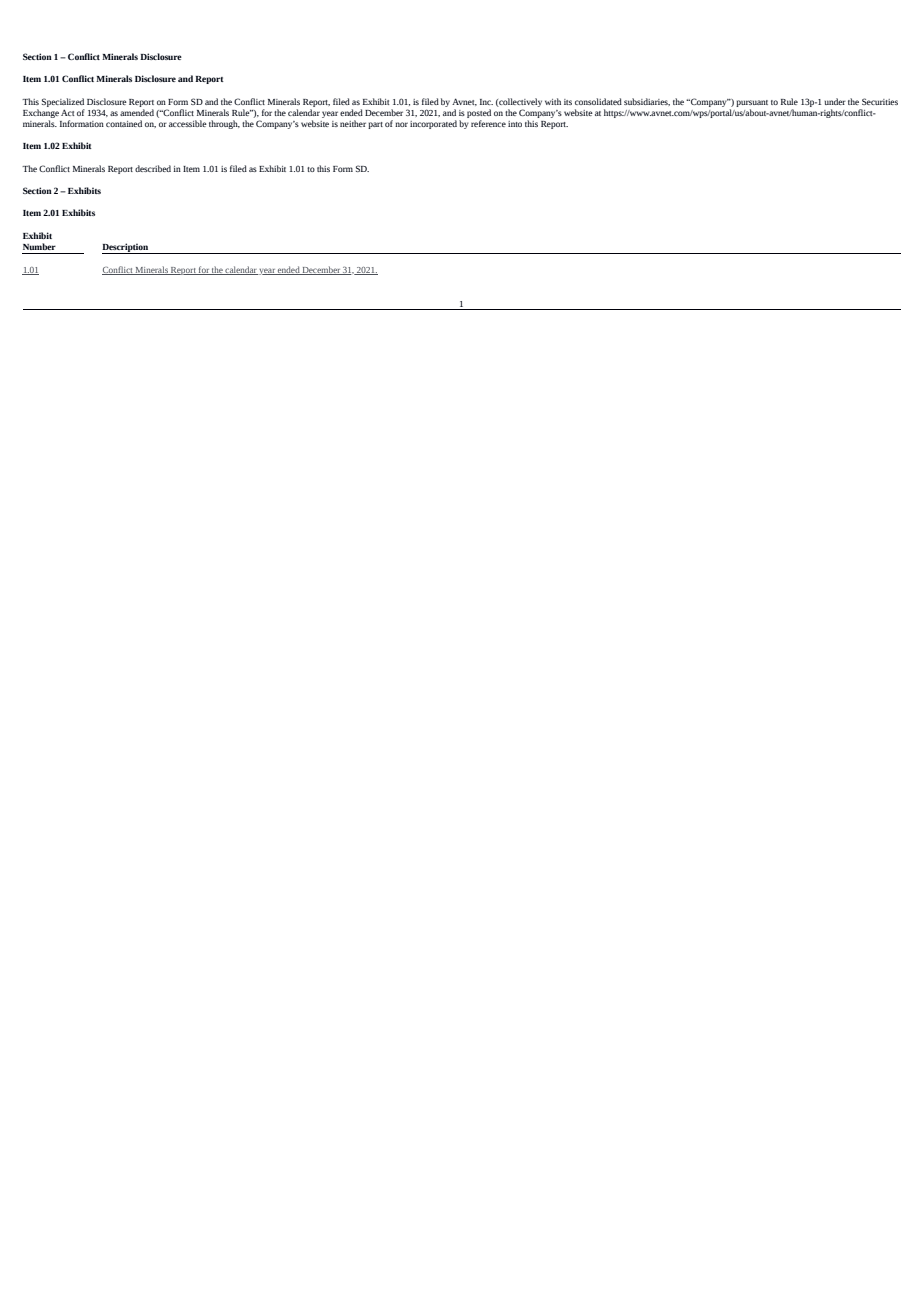  What do you see at coordinates (39, 246) in the screenshot?
I see `Number` at bounding box center [39, 246].
